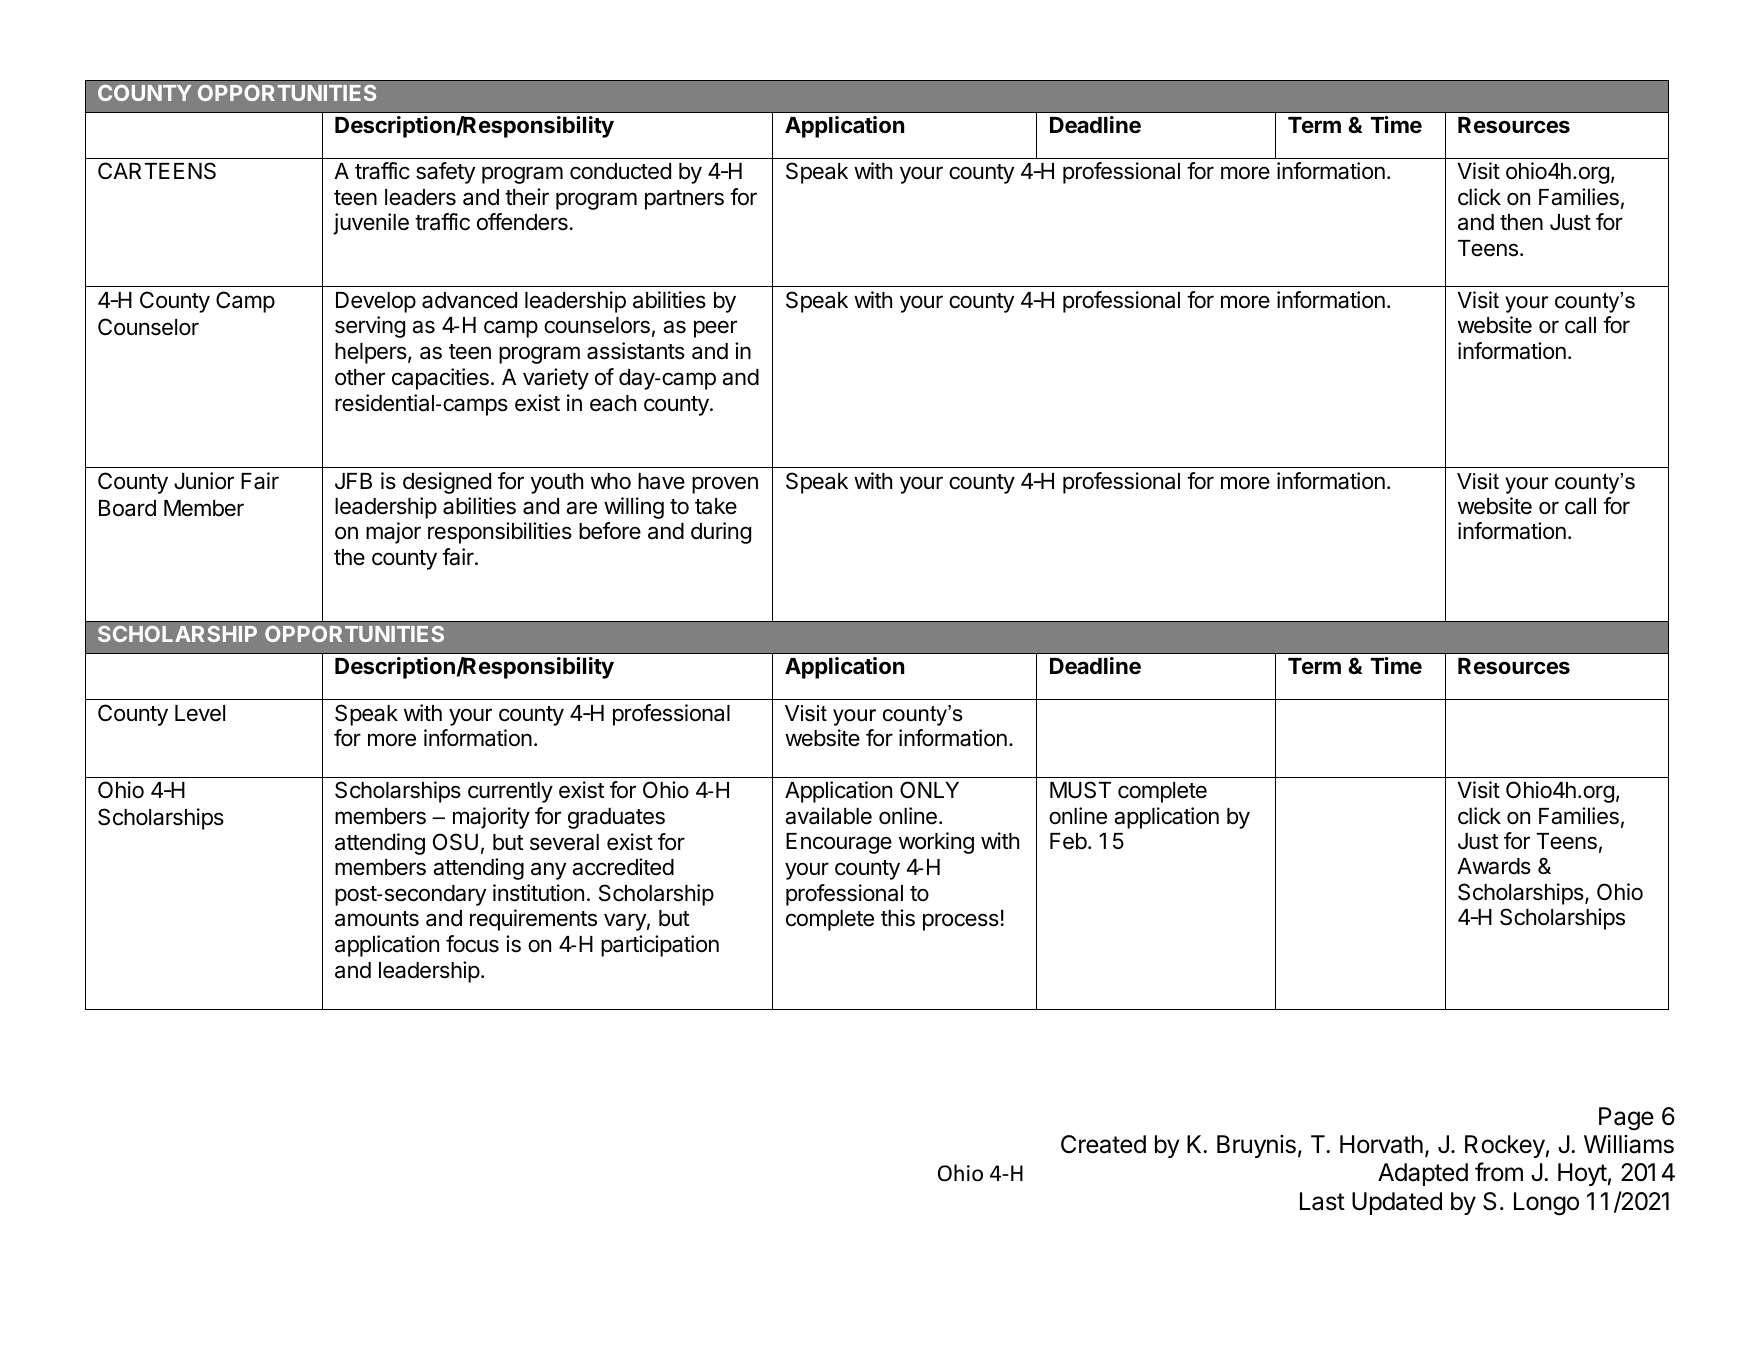  What do you see at coordinates (1494, 866) in the screenshot?
I see `Awards` at bounding box center [1494, 866].
